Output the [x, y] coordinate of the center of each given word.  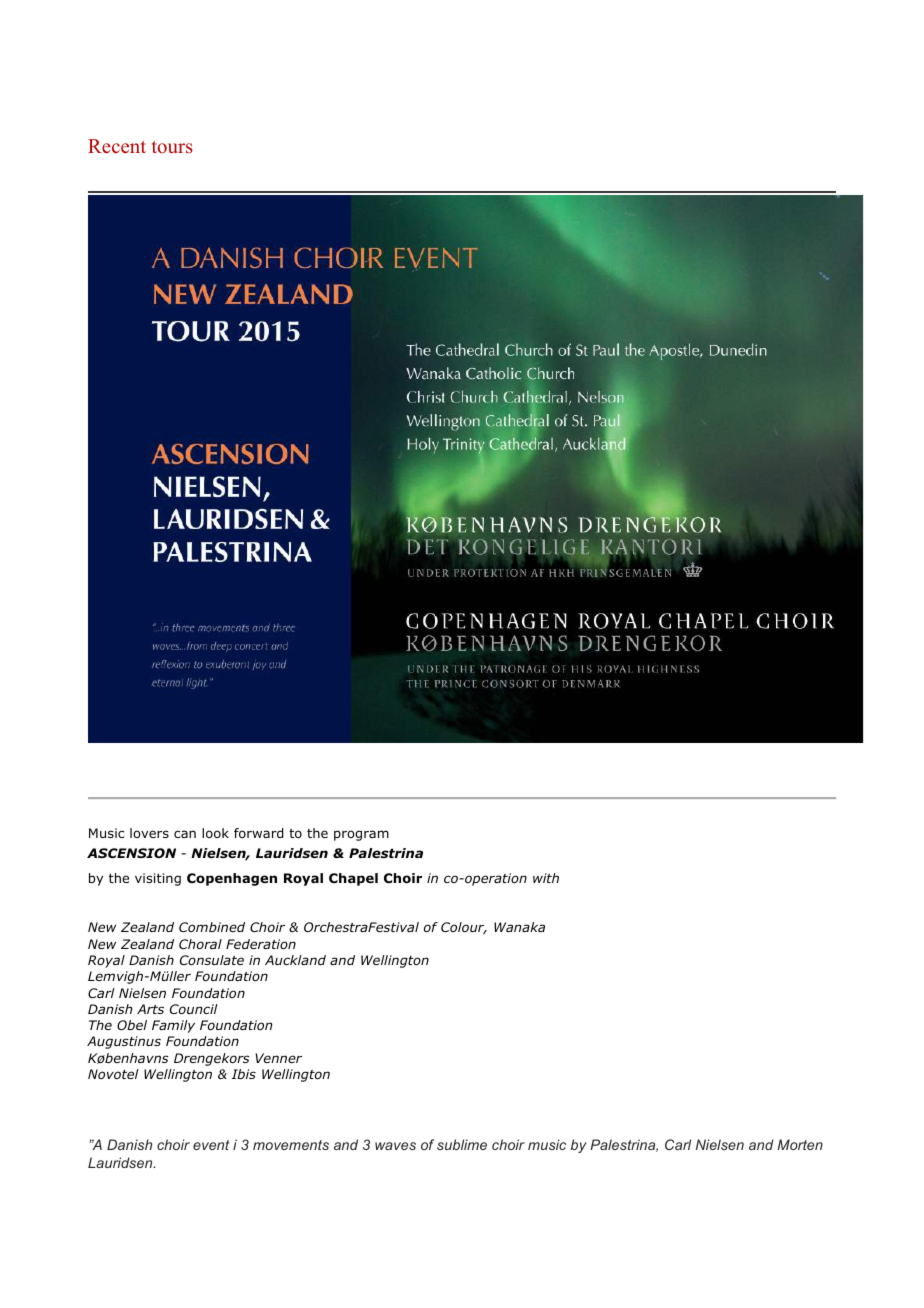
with [546, 878]
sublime [462, 1144]
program [361, 835]
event [211, 1145]
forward [259, 833]
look [215, 833]
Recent [117, 146]
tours [172, 147]
